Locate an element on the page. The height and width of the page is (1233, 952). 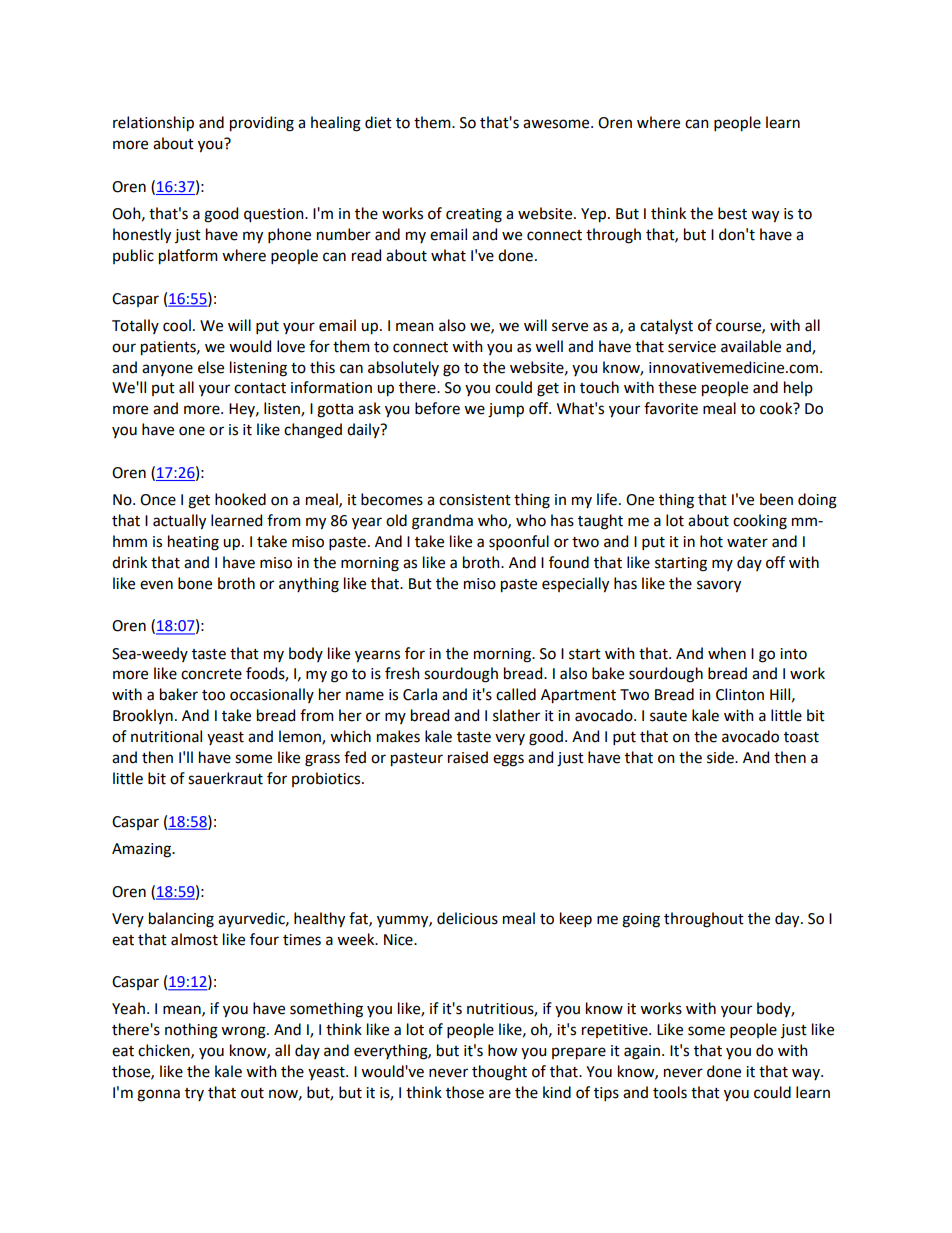
providing is located at coordinates (262, 124).
